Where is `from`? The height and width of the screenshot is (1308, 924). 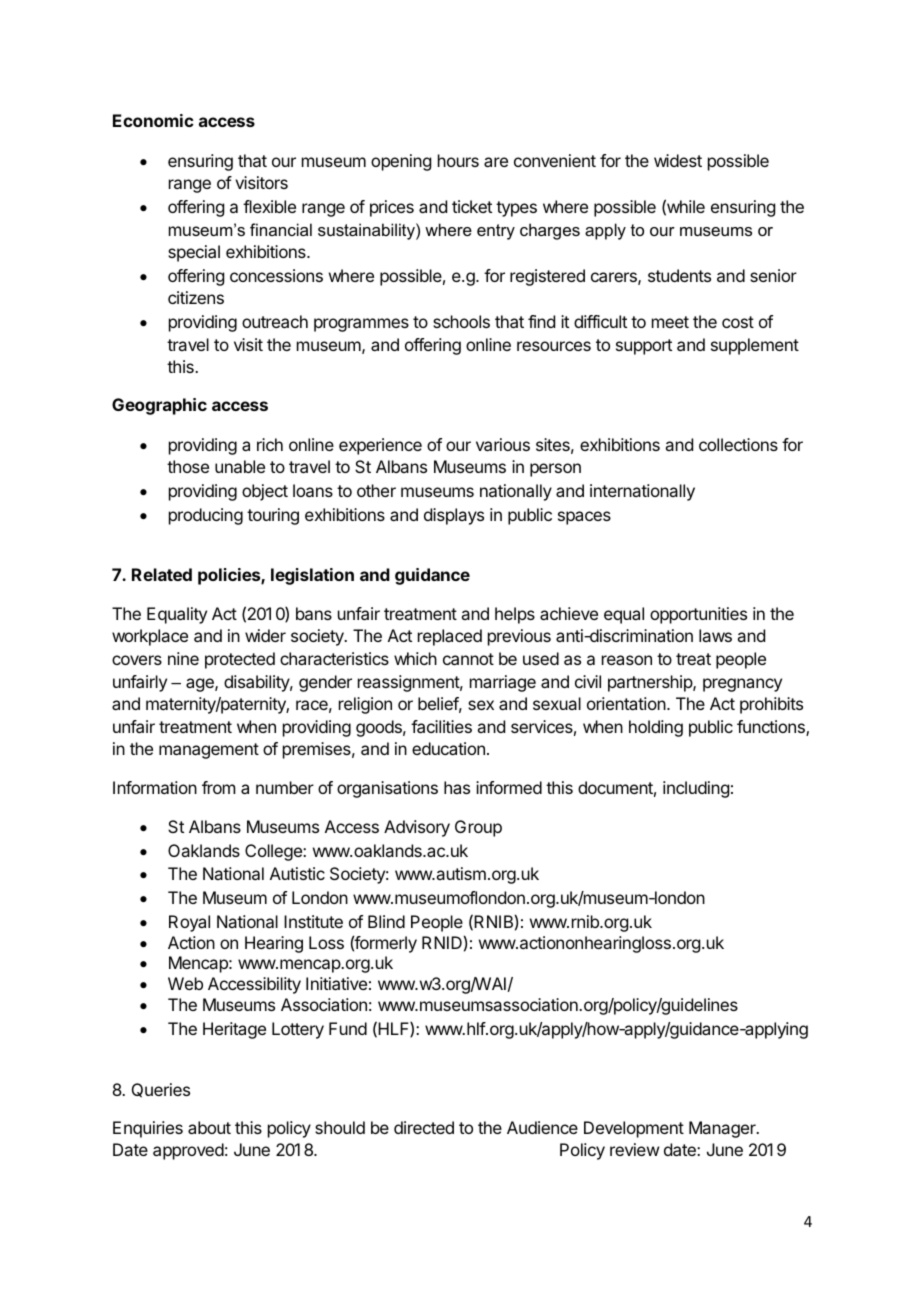
from is located at coordinates (218, 787).
